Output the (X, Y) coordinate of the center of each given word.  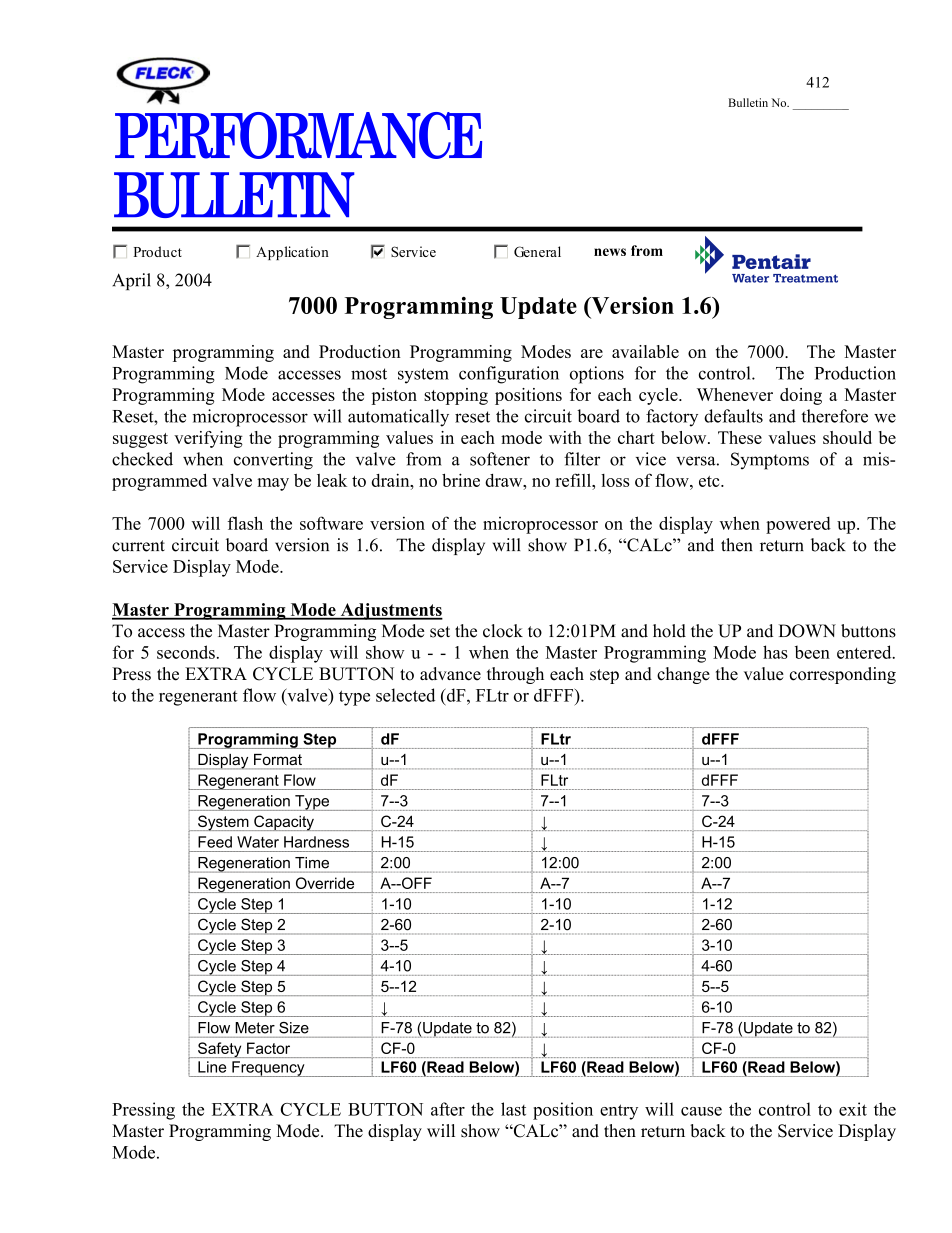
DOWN (807, 631)
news (610, 252)
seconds (186, 652)
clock (503, 631)
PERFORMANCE (298, 135)
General (537, 251)
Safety (220, 1050)
